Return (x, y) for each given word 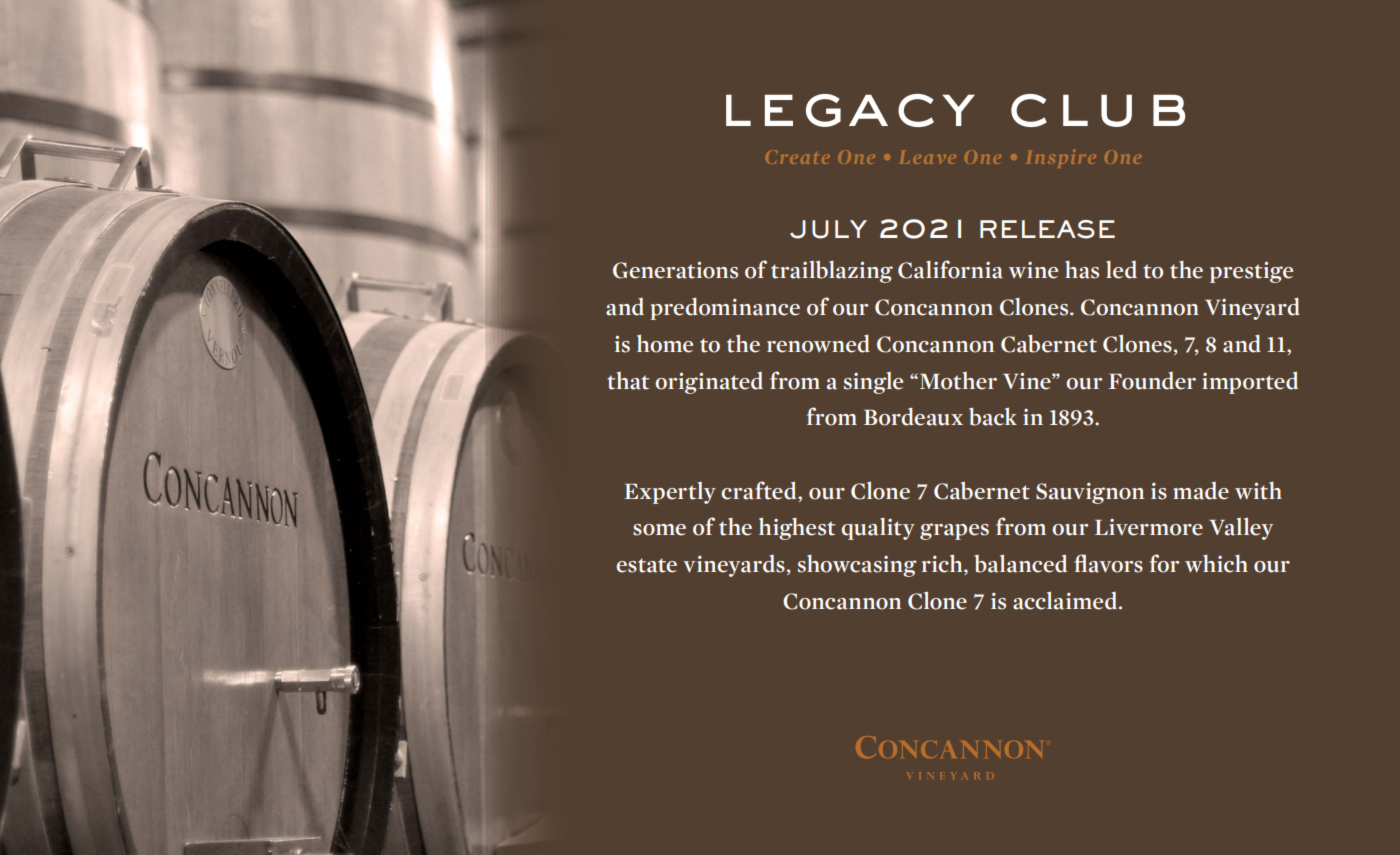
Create (797, 157)
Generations (675, 270)
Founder (1152, 381)
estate (646, 565)
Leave (928, 157)
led (1121, 269)
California (950, 269)
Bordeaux (913, 416)
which (1216, 563)
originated (709, 383)
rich (943, 564)
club (1098, 110)
